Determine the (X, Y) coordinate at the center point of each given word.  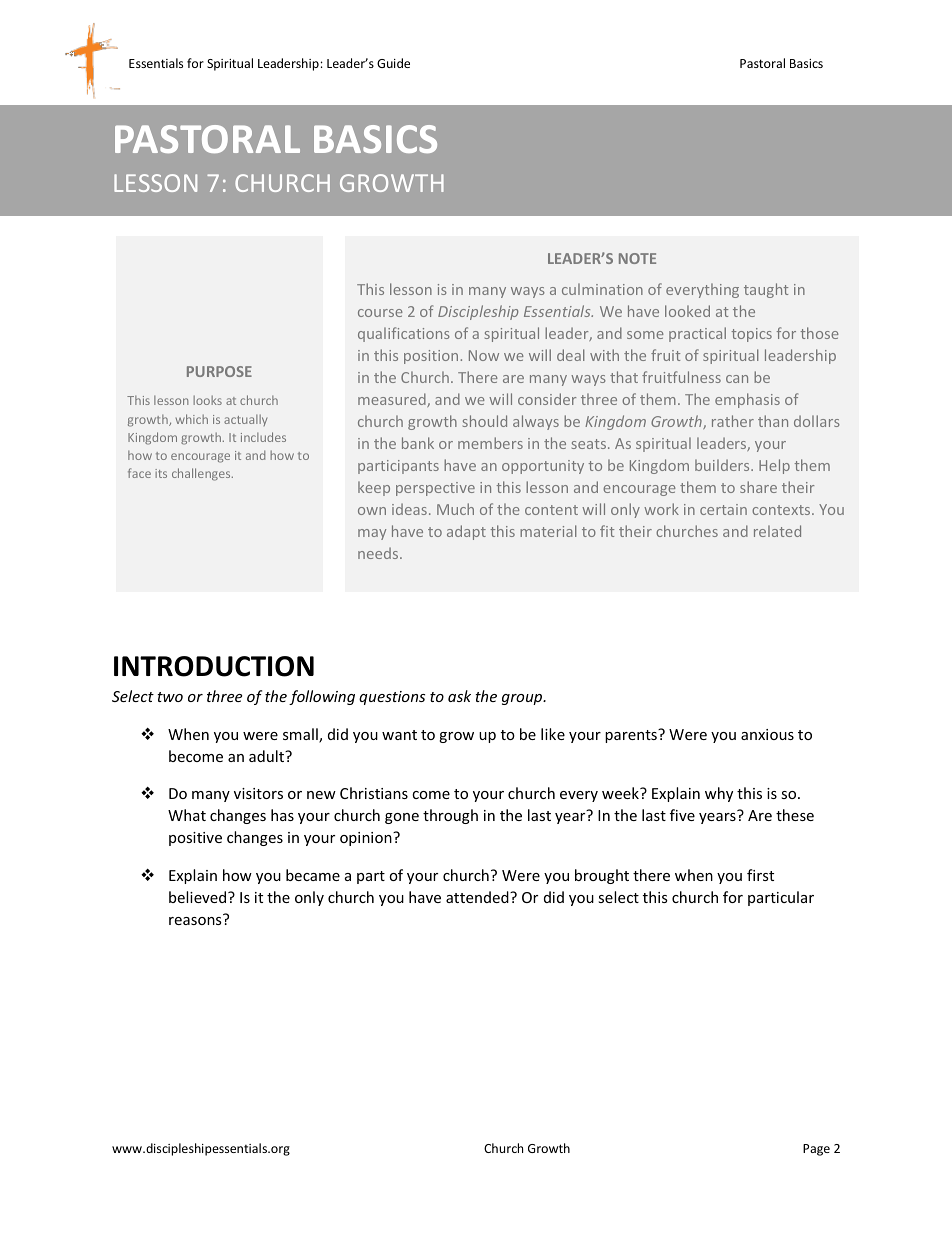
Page (816, 1150)
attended (478, 897)
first (760, 875)
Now (484, 355)
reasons (195, 921)
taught (766, 290)
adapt (466, 532)
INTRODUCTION (214, 666)
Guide (393, 63)
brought (602, 876)
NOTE (637, 258)
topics (751, 335)
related (777, 531)
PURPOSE (219, 371)
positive (195, 839)
